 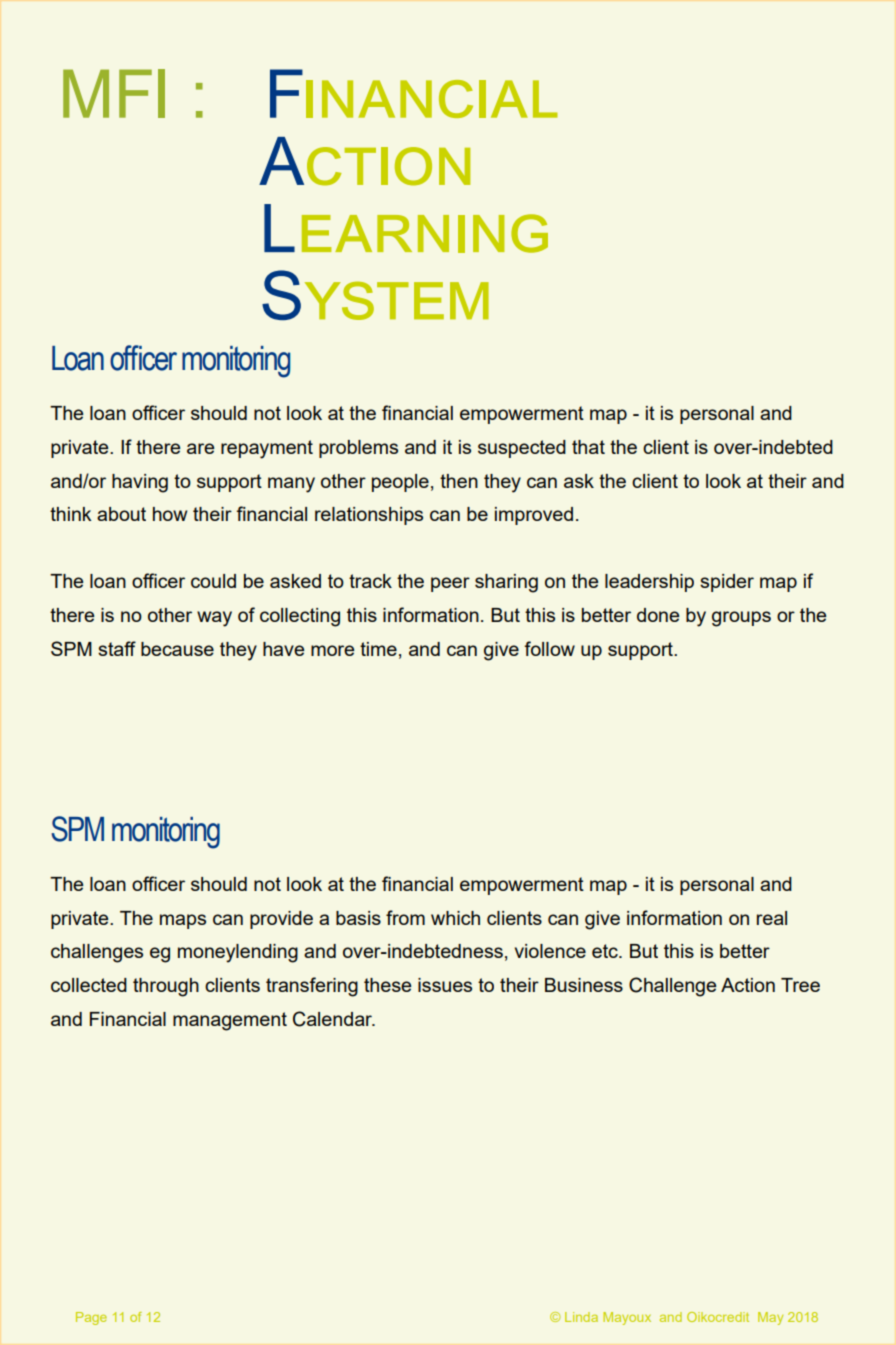 I want to click on that, so click(x=588, y=447).
